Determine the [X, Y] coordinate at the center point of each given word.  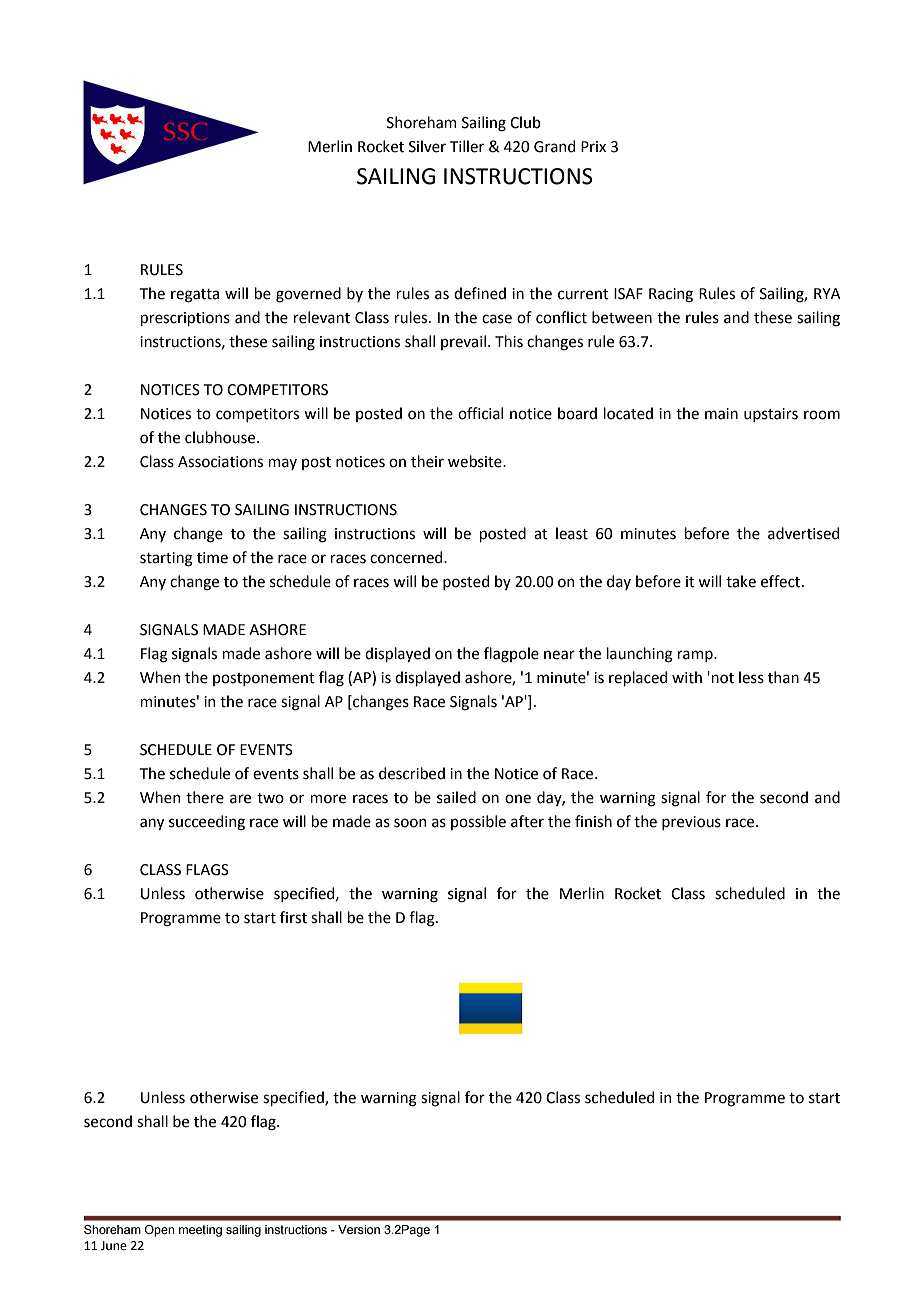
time [212, 558]
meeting [200, 1231]
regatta [195, 296]
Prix [593, 146]
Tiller [467, 146]
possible [478, 822]
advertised [803, 533]
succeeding [207, 823]
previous [691, 823]
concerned [407, 557]
